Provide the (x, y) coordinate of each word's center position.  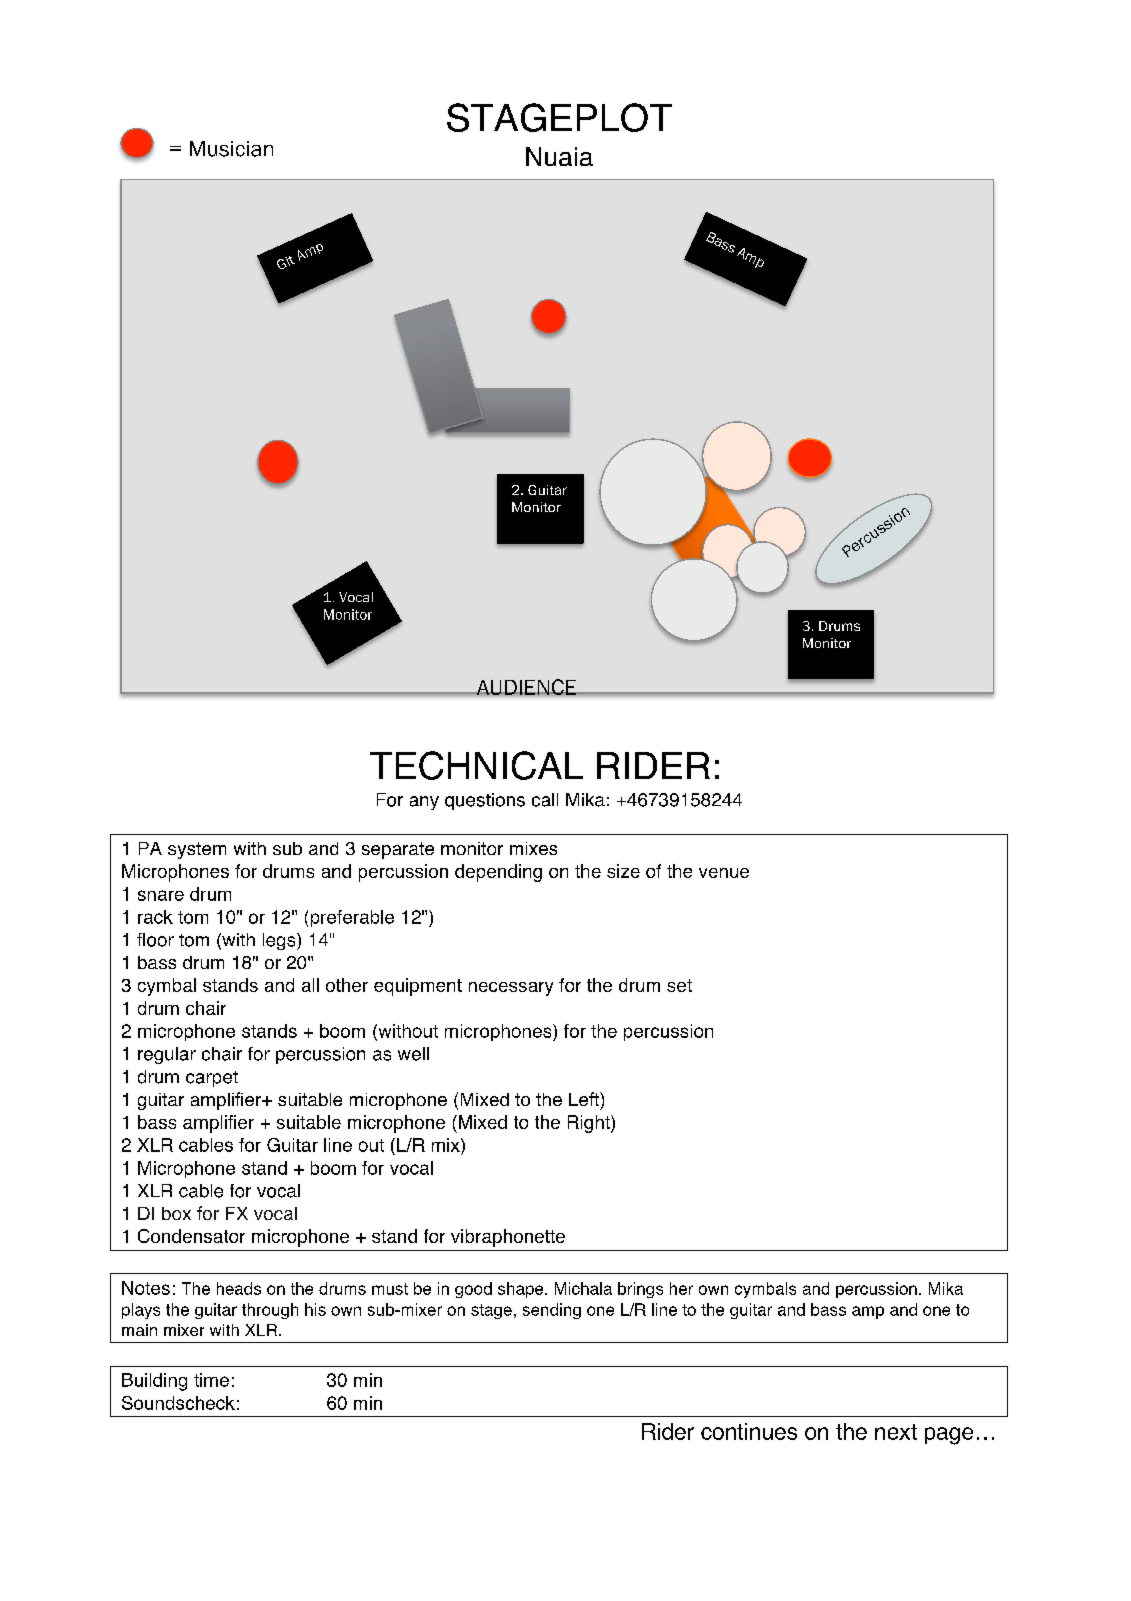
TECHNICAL (476, 765)
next (896, 1432)
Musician (231, 149)
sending (552, 1311)
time (211, 1380)
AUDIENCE (526, 687)
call (545, 800)
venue (724, 873)
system (197, 850)
